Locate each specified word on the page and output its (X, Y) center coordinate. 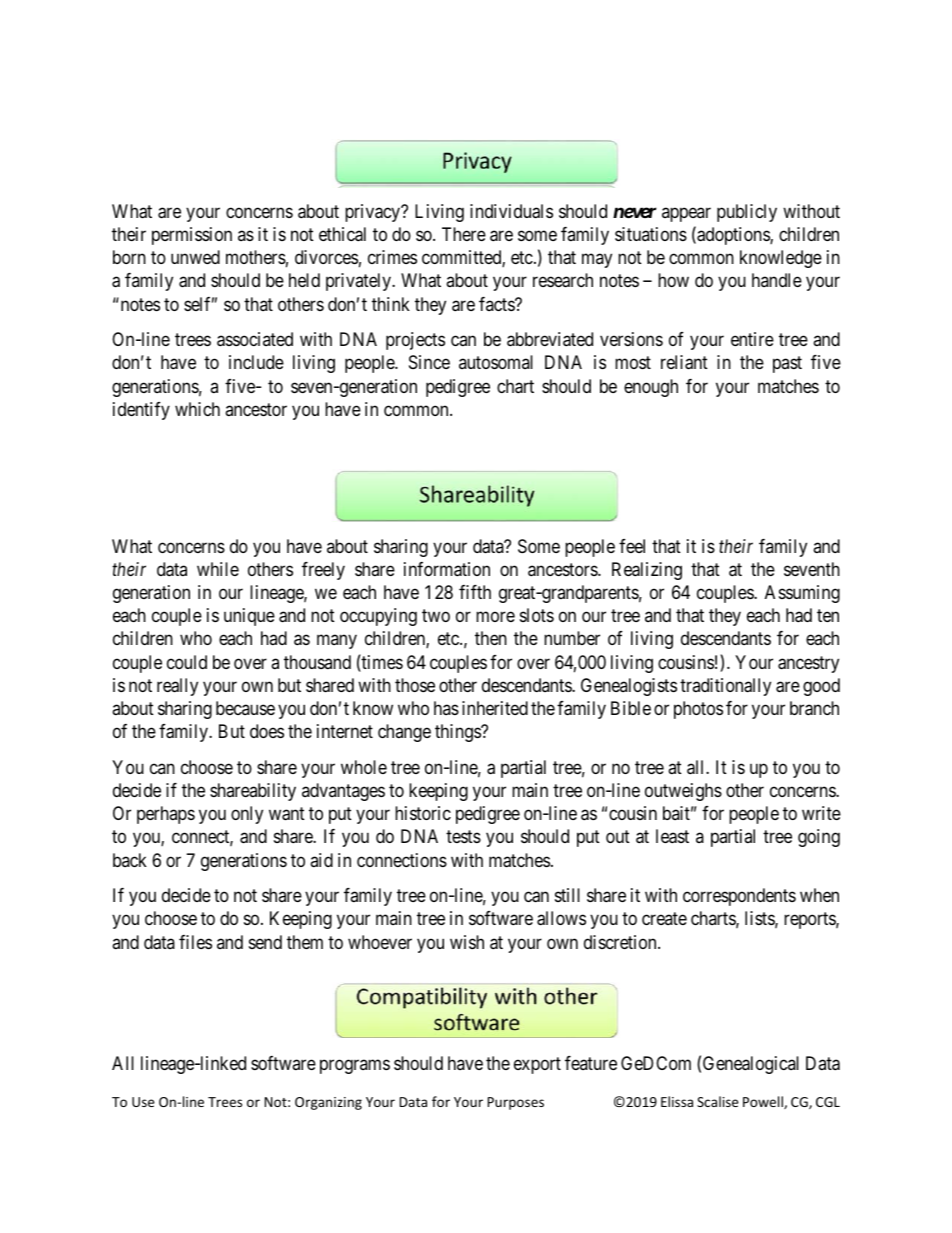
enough (651, 388)
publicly (747, 213)
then (491, 638)
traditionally (725, 687)
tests (463, 837)
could (187, 662)
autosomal (496, 362)
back (130, 860)
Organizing (328, 1103)
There (464, 234)
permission (192, 236)
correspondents (739, 897)
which (197, 409)
